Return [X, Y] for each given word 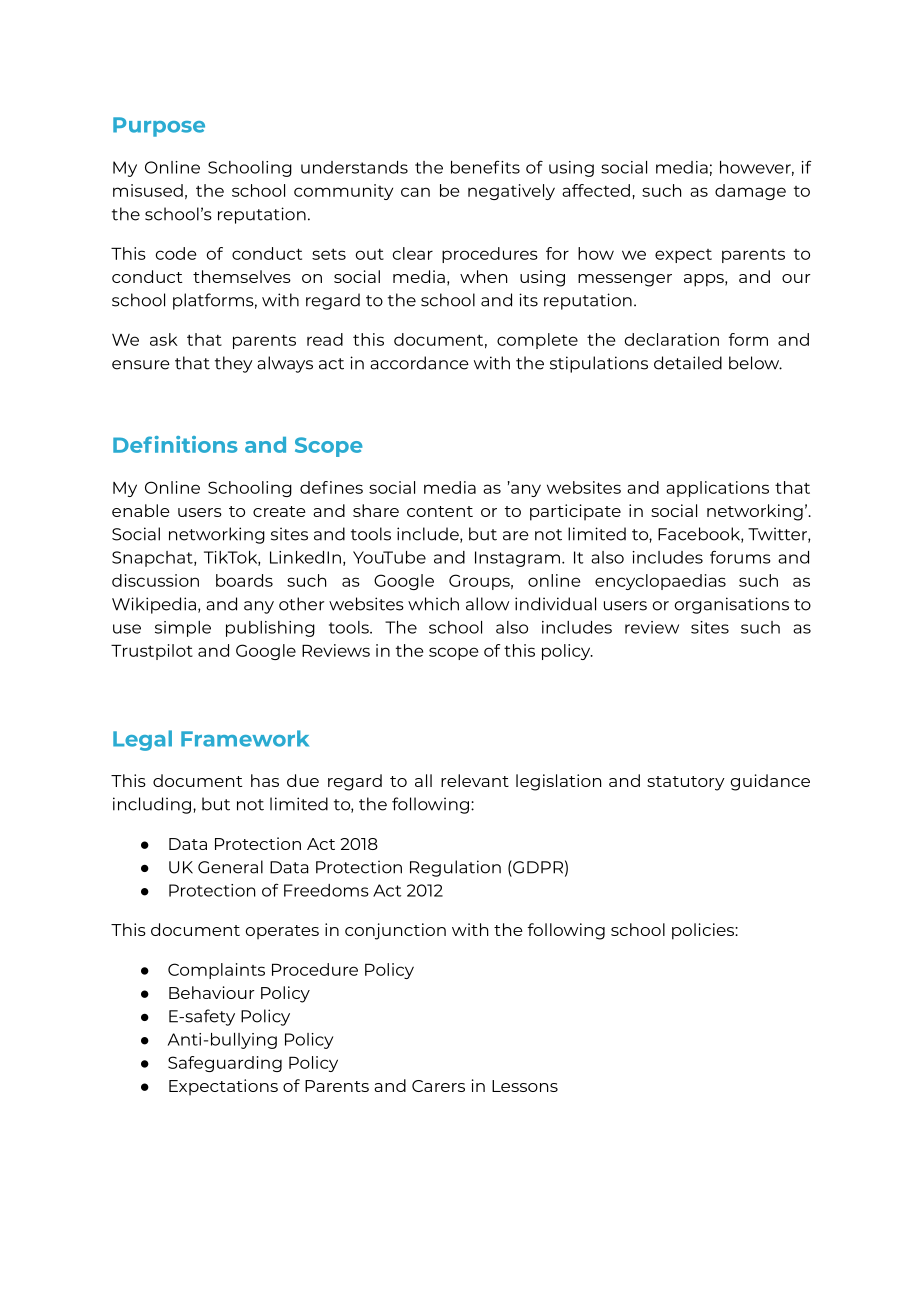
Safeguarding [225, 1064]
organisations [732, 605]
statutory [686, 783]
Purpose [159, 127]
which [433, 604]
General [230, 867]
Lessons [525, 1086]
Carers [438, 1086]
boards [244, 580]
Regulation [455, 868]
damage [750, 192]
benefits [485, 167]
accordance [419, 363]
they [234, 364]
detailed [688, 363]
